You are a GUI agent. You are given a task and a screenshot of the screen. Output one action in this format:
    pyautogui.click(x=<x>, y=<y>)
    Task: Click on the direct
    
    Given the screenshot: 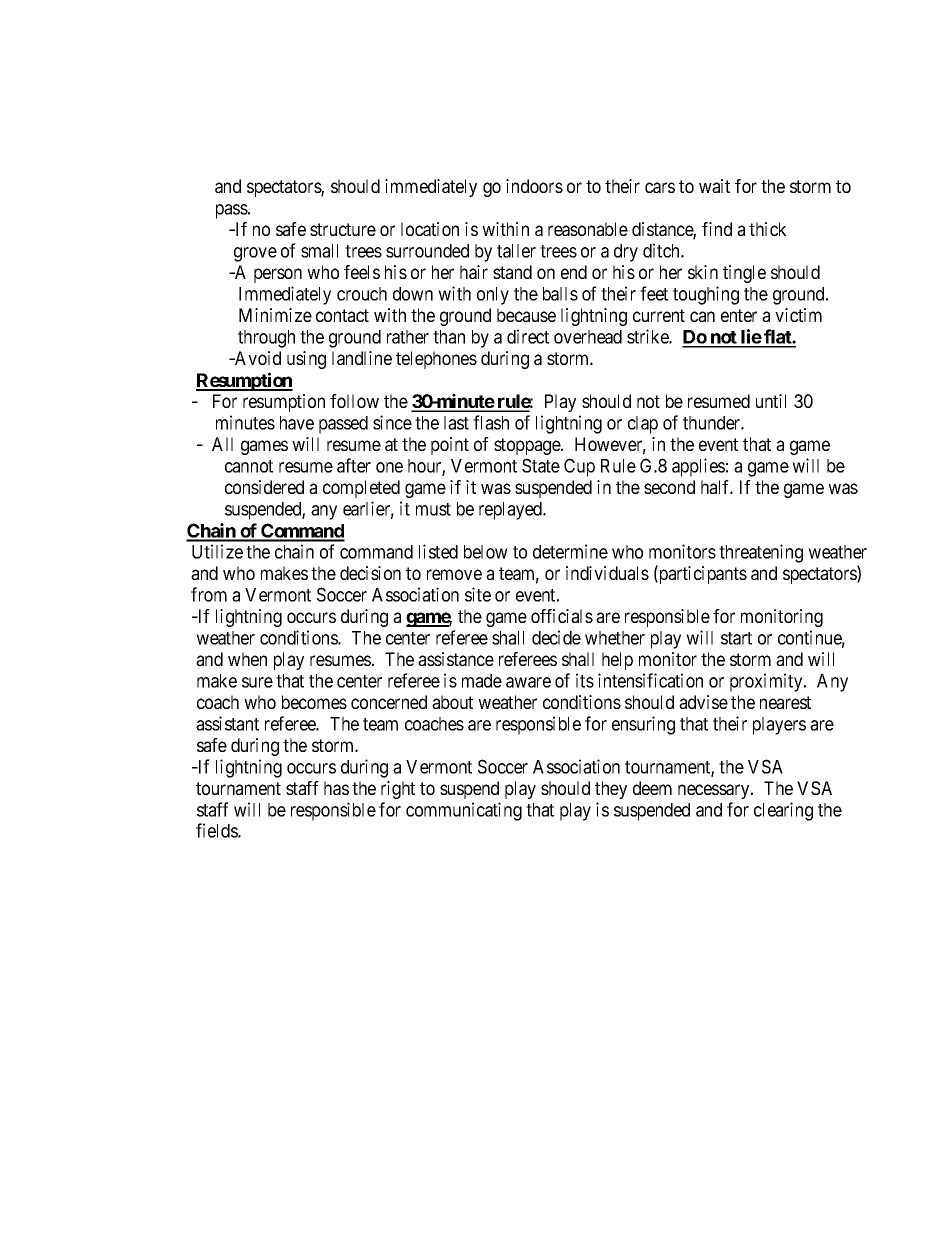 What is the action you would take?
    pyautogui.click(x=528, y=336)
